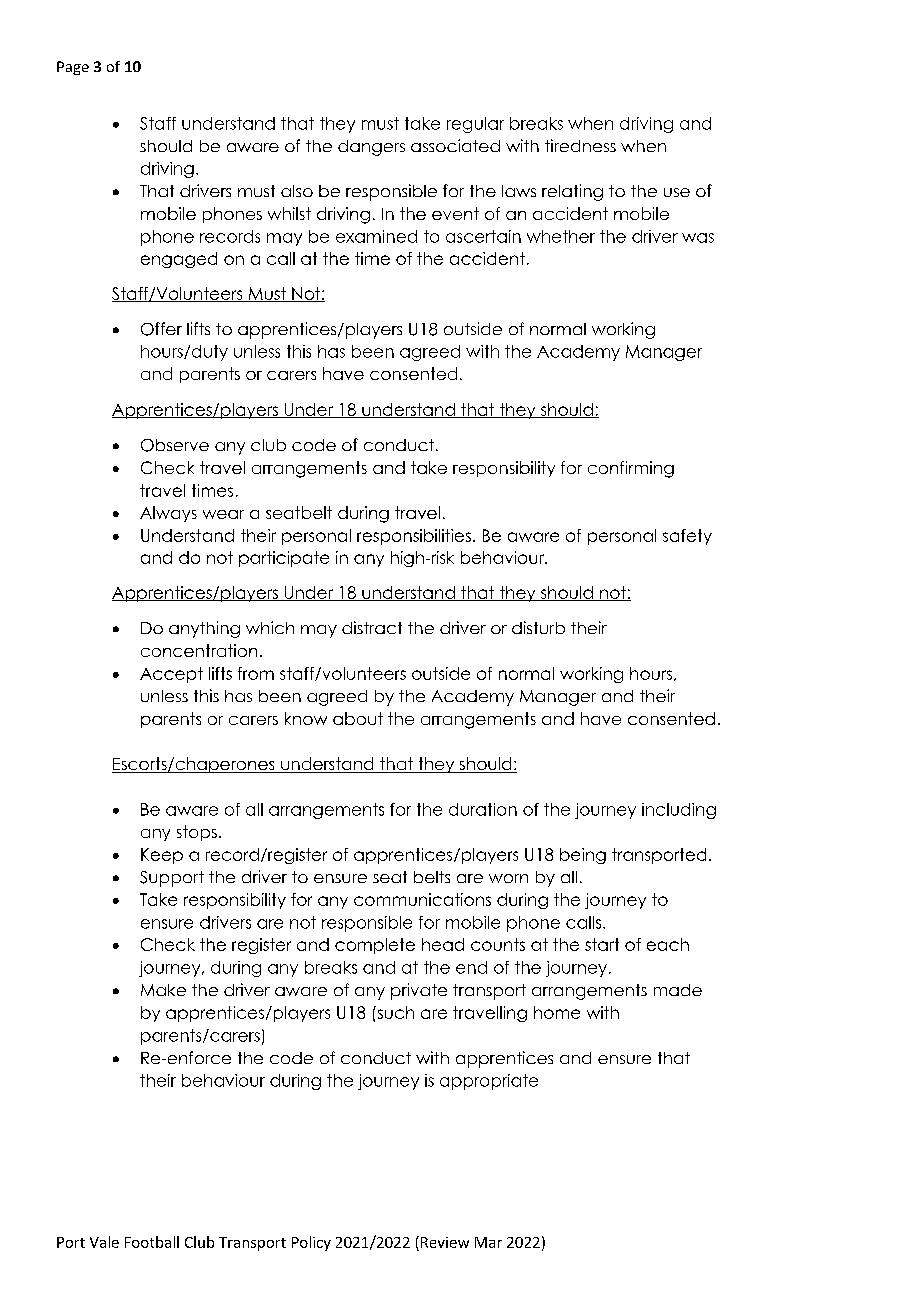 Image resolution: width=924 pixels, height=1308 pixels. I want to click on dangers, so click(371, 148).
